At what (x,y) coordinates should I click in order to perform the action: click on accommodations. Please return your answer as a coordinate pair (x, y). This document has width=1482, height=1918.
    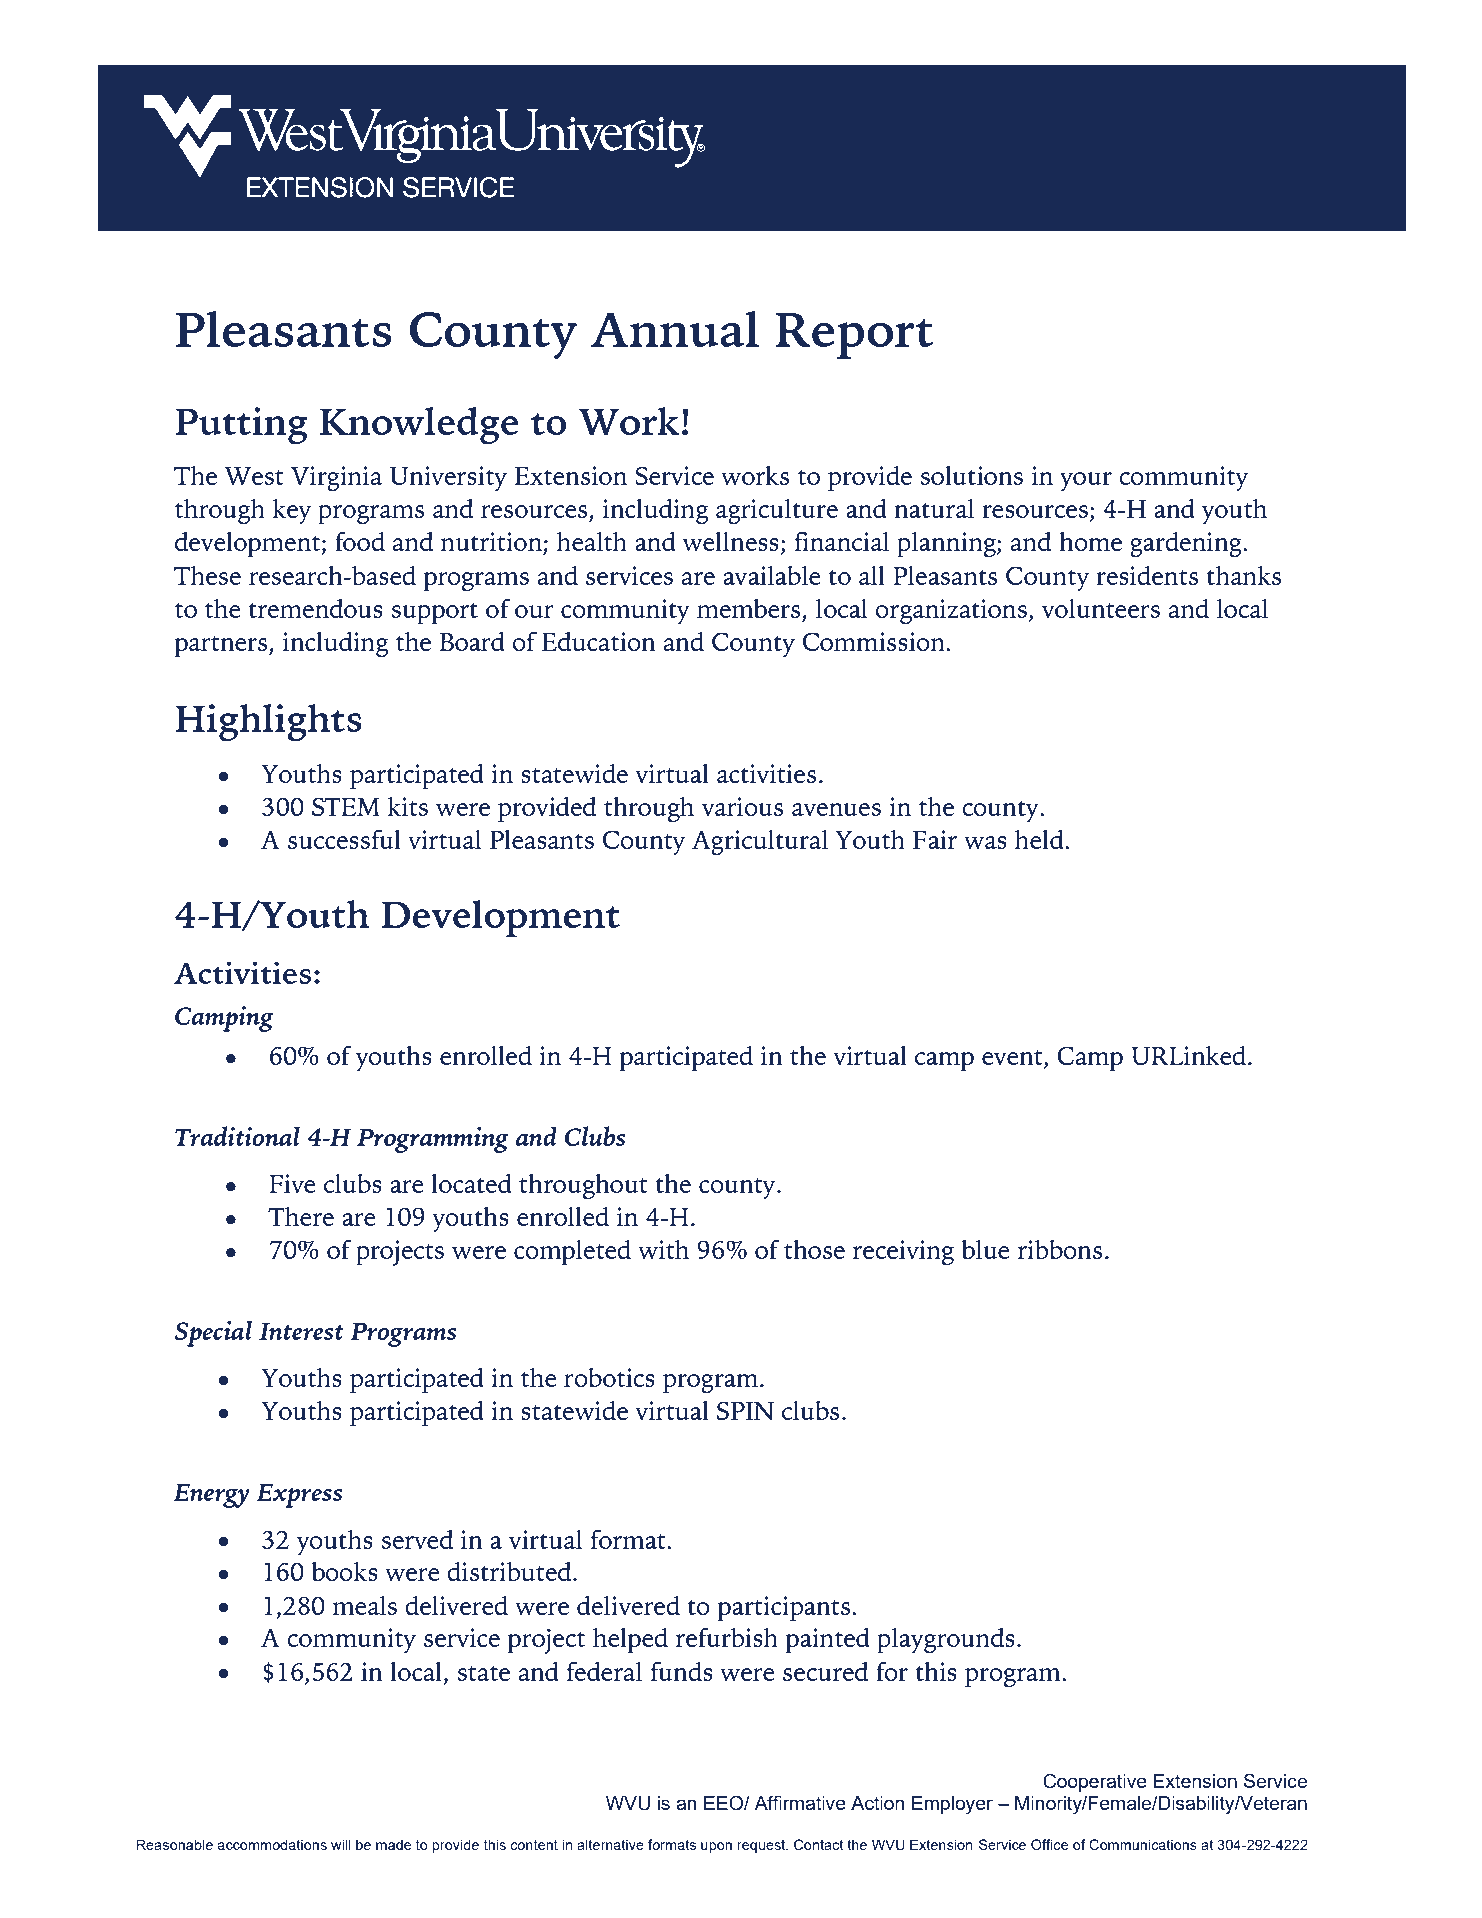
    Looking at the image, I should click on (272, 1844).
